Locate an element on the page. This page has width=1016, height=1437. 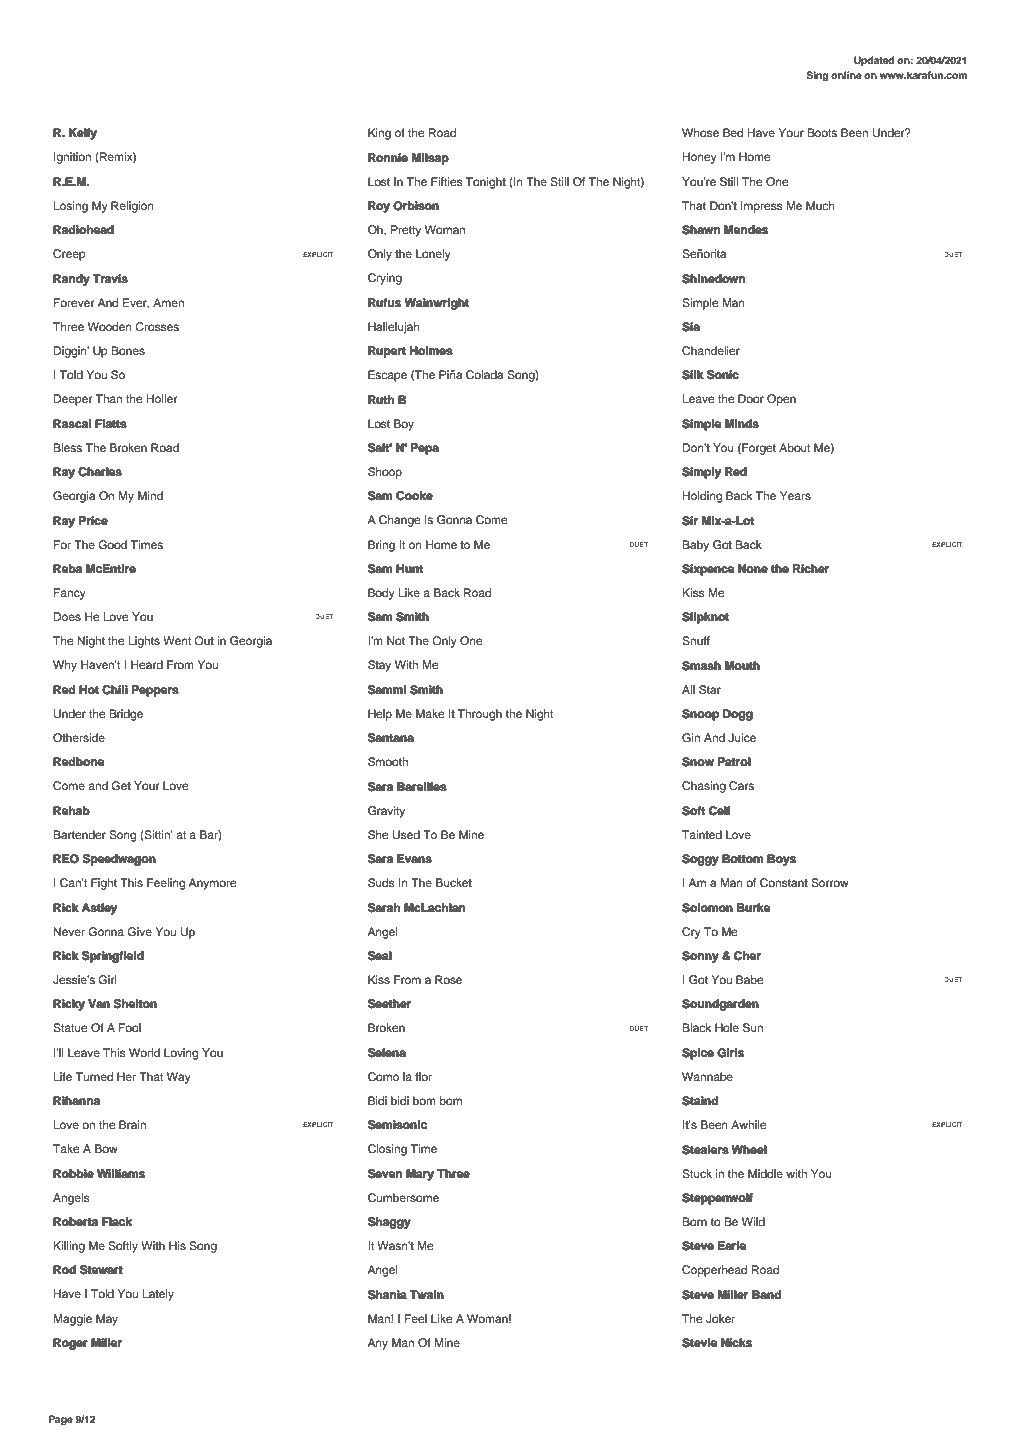
Twain is located at coordinates (427, 1294).
